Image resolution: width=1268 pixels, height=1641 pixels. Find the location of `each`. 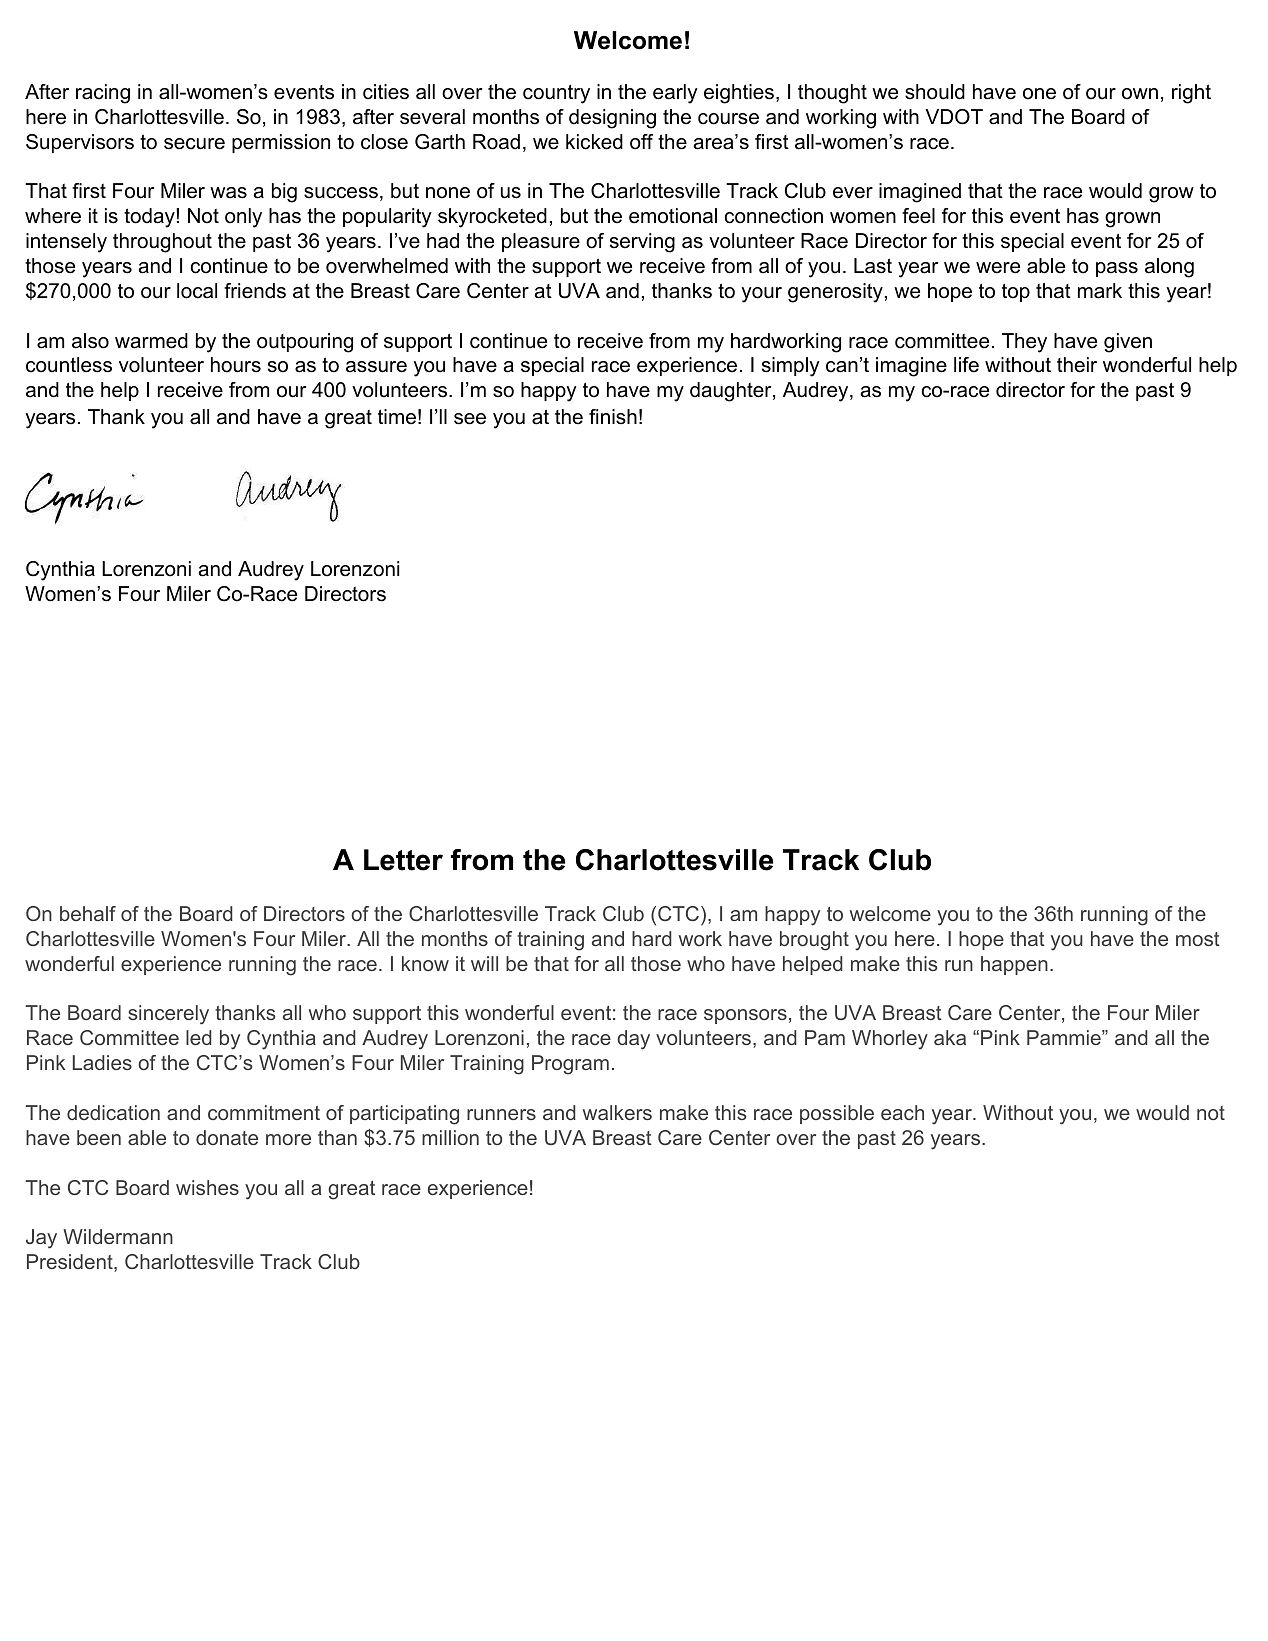

each is located at coordinates (902, 1112).
